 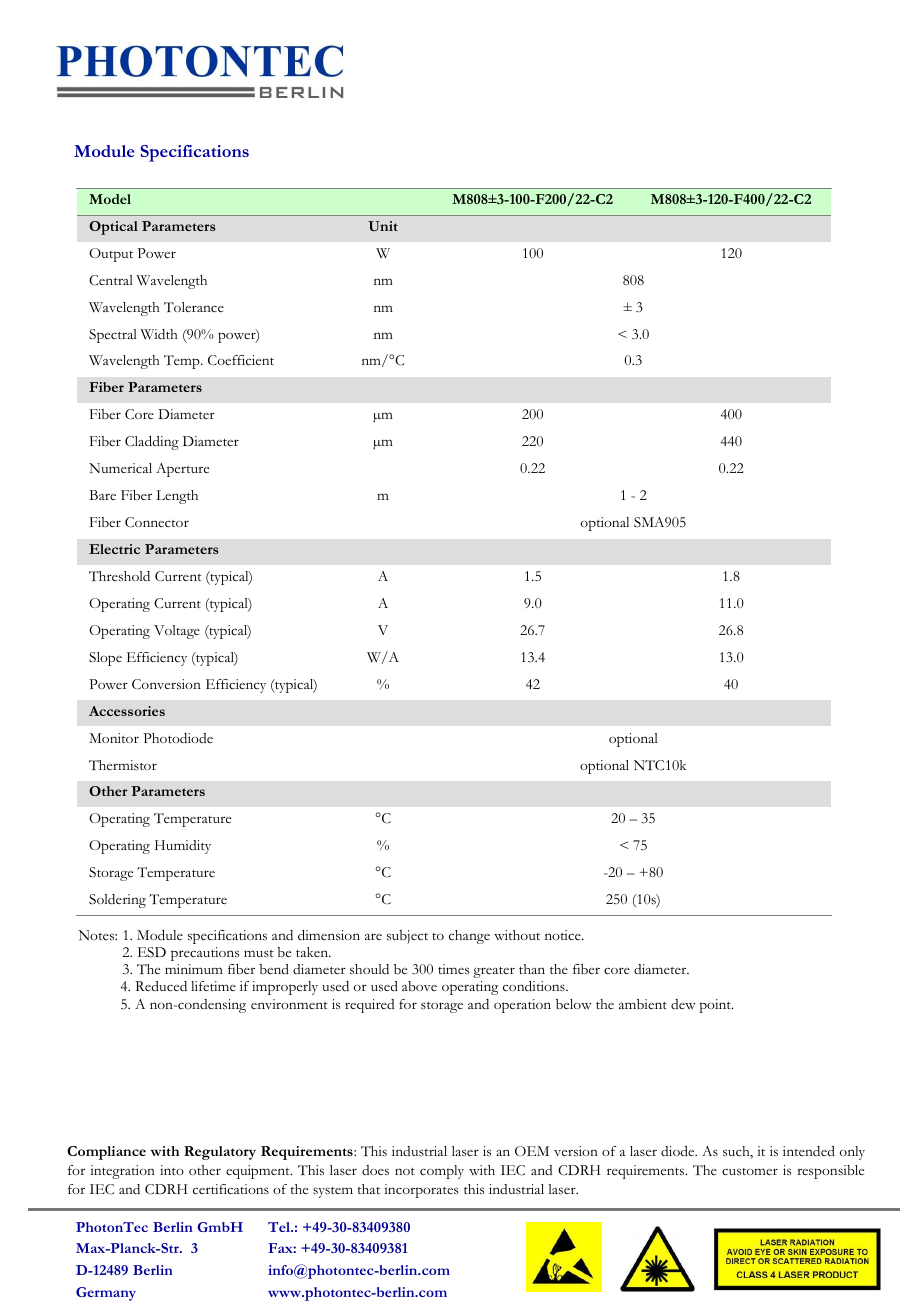 I want to click on Optical, so click(x=113, y=228).
